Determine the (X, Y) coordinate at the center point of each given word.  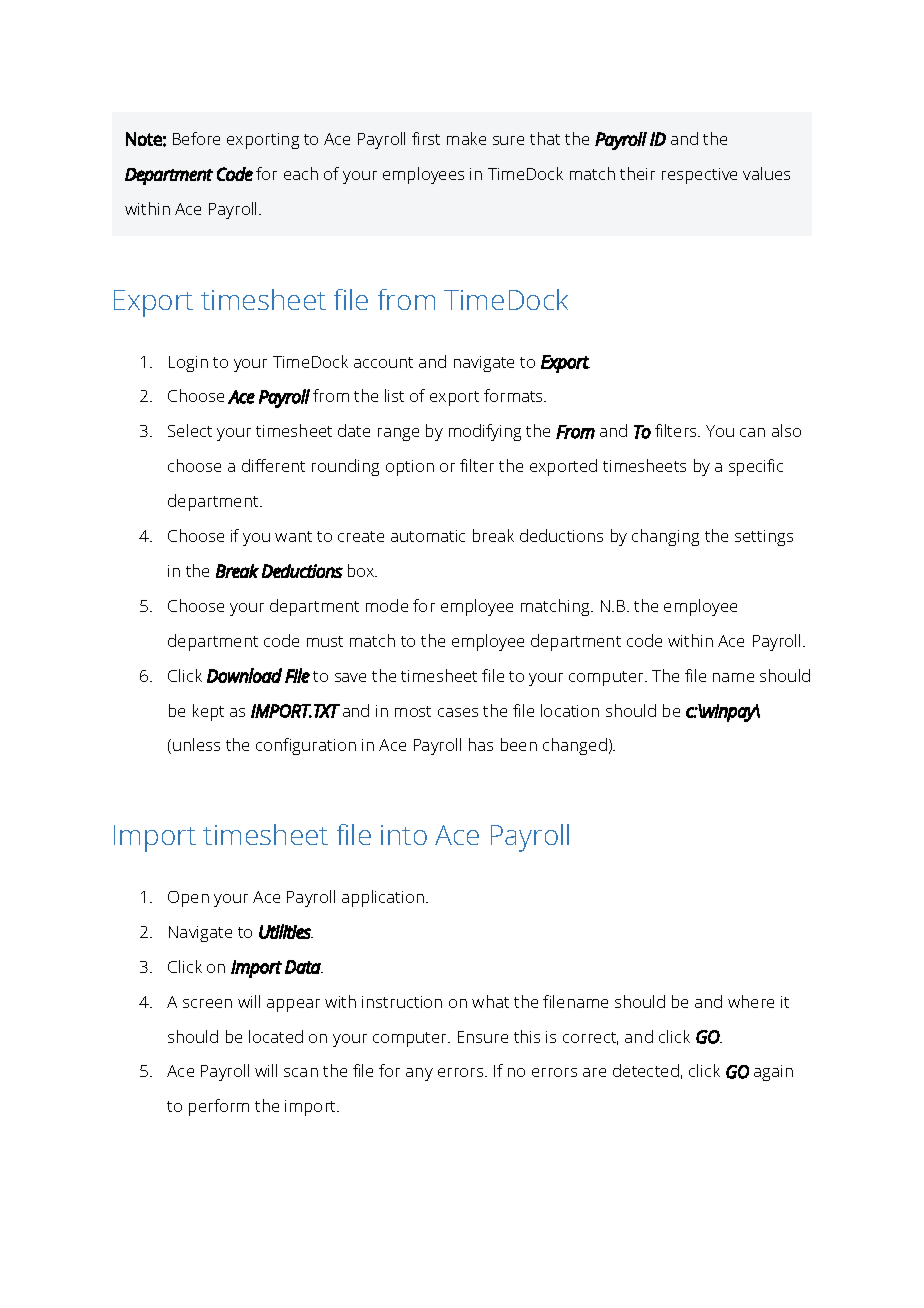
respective (699, 176)
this (527, 1036)
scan (301, 1072)
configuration (306, 746)
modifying (485, 432)
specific (756, 467)
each (301, 173)
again (773, 1073)
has (481, 744)
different (273, 465)
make (466, 138)
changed (575, 746)
